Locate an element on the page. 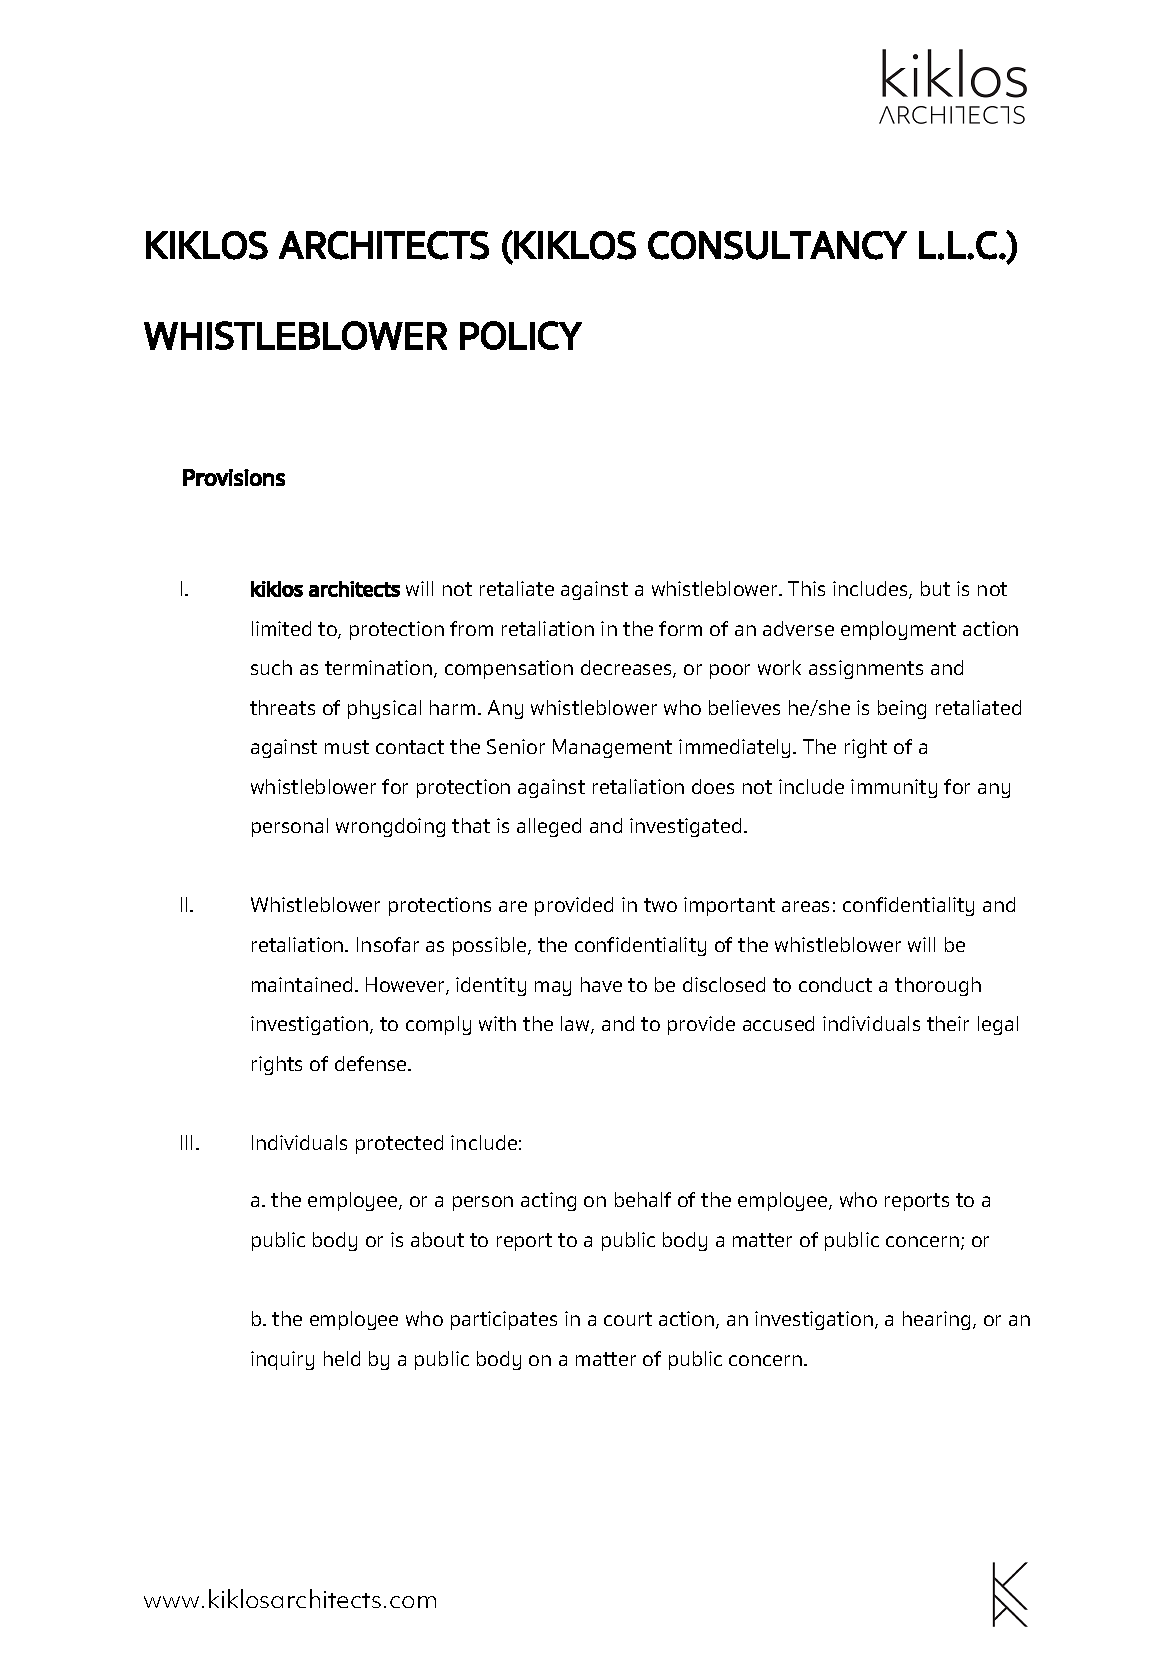 This page has height=1659, width=1173. CONSULTANCY is located at coordinates (777, 245).
